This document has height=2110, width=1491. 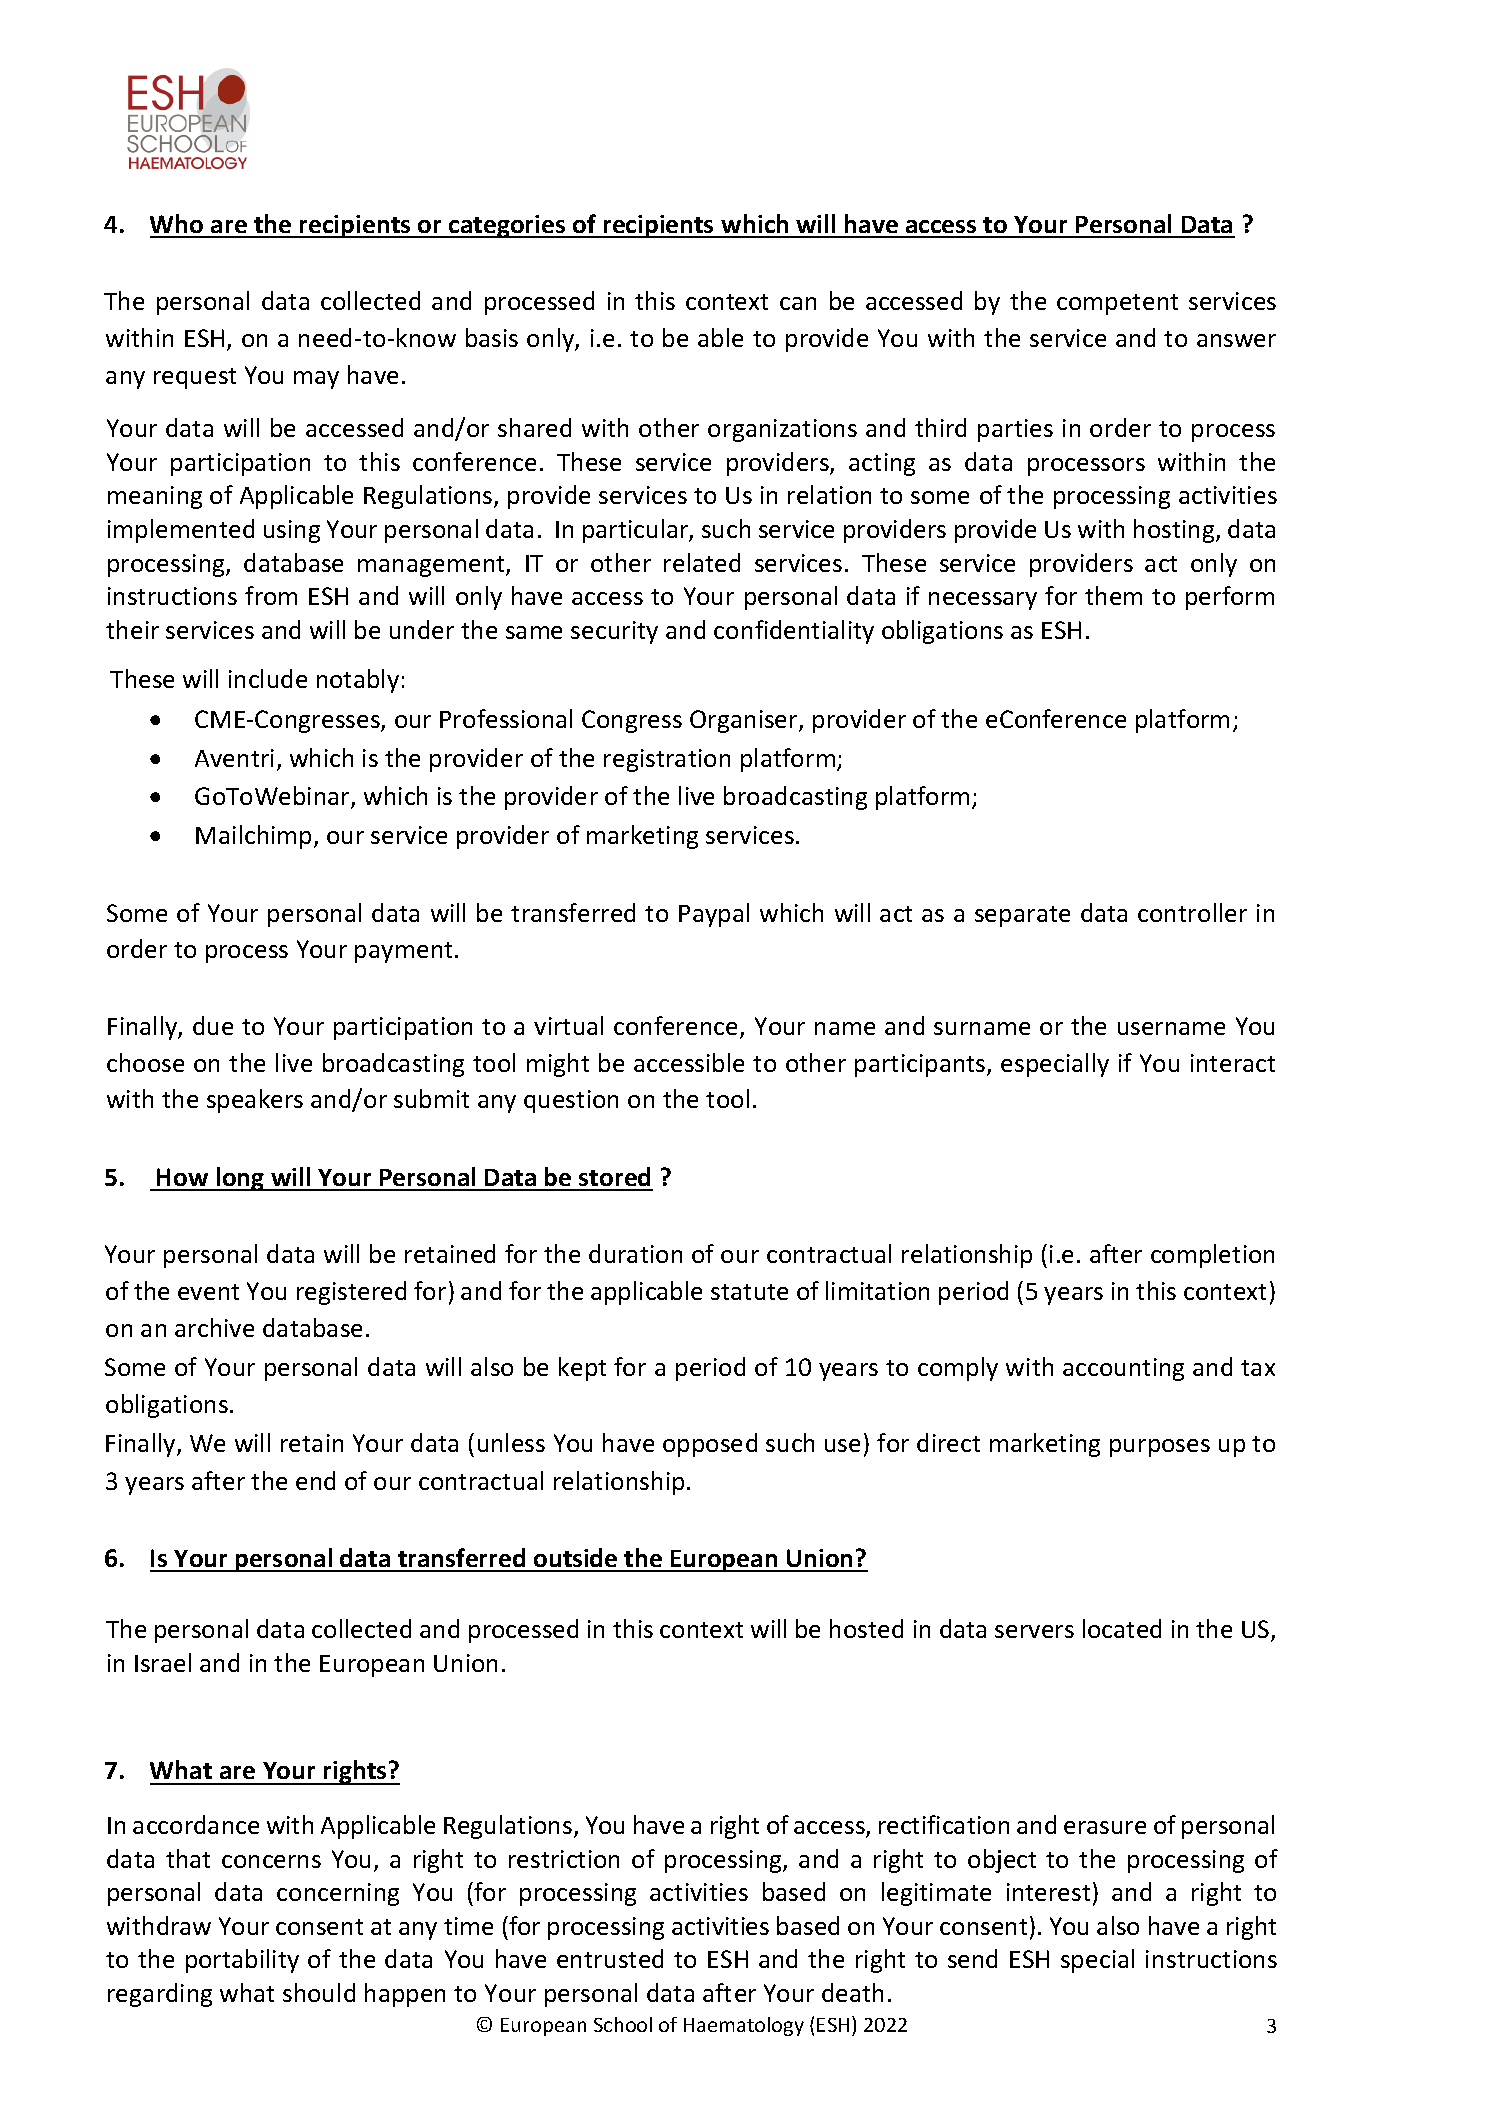 What do you see at coordinates (798, 303) in the document?
I see `can` at bounding box center [798, 303].
